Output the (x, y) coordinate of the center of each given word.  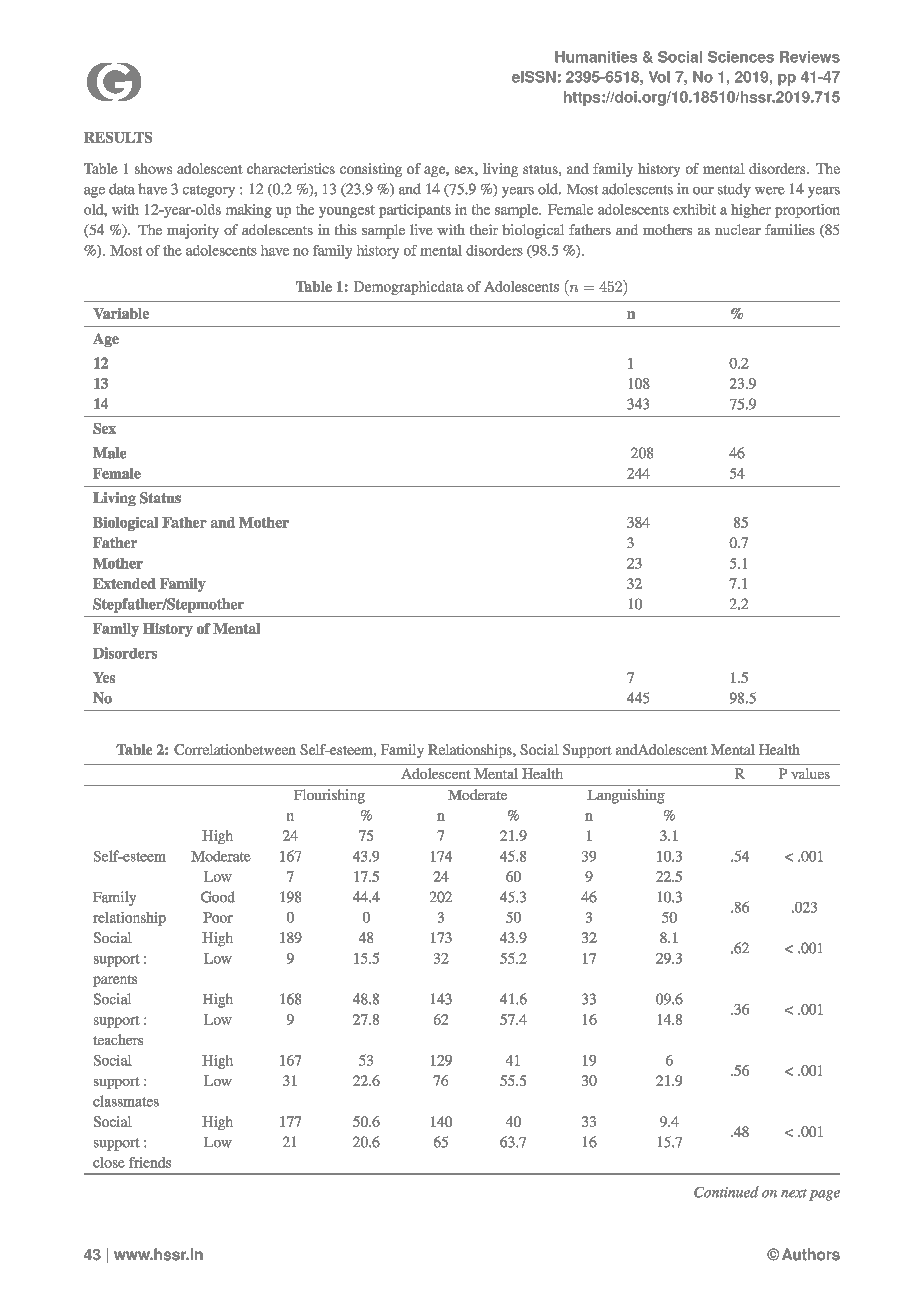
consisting (371, 170)
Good (218, 897)
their (484, 229)
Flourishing (329, 796)
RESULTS (118, 137)
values (810, 773)
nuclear (738, 229)
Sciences (741, 57)
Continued (726, 1192)
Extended (124, 583)
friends (150, 1162)
